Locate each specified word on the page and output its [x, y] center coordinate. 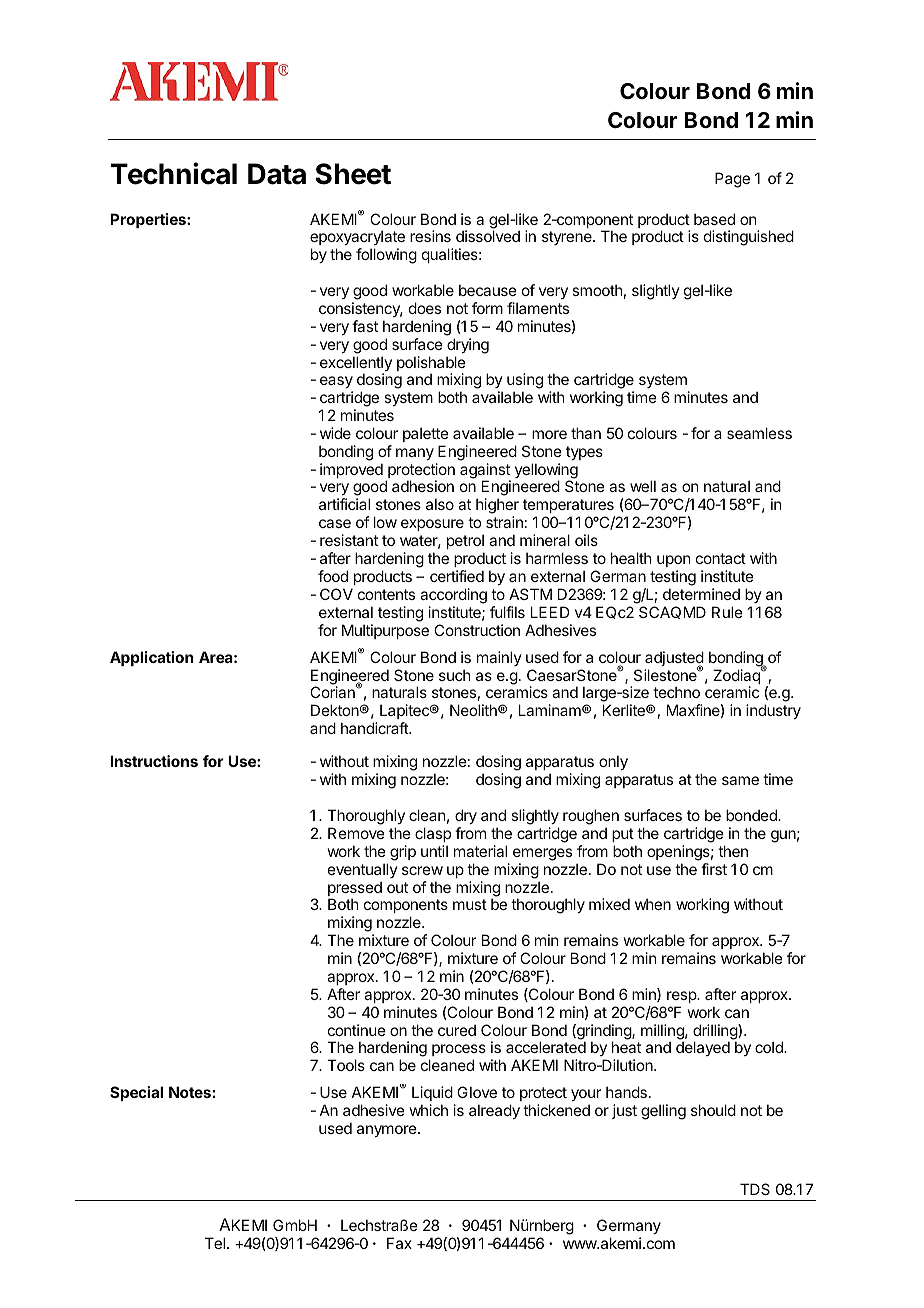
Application [151, 658]
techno [676, 692]
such [455, 675]
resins [430, 236]
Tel [215, 1243]
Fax [399, 1243]
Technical [173, 173]
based [714, 219]
